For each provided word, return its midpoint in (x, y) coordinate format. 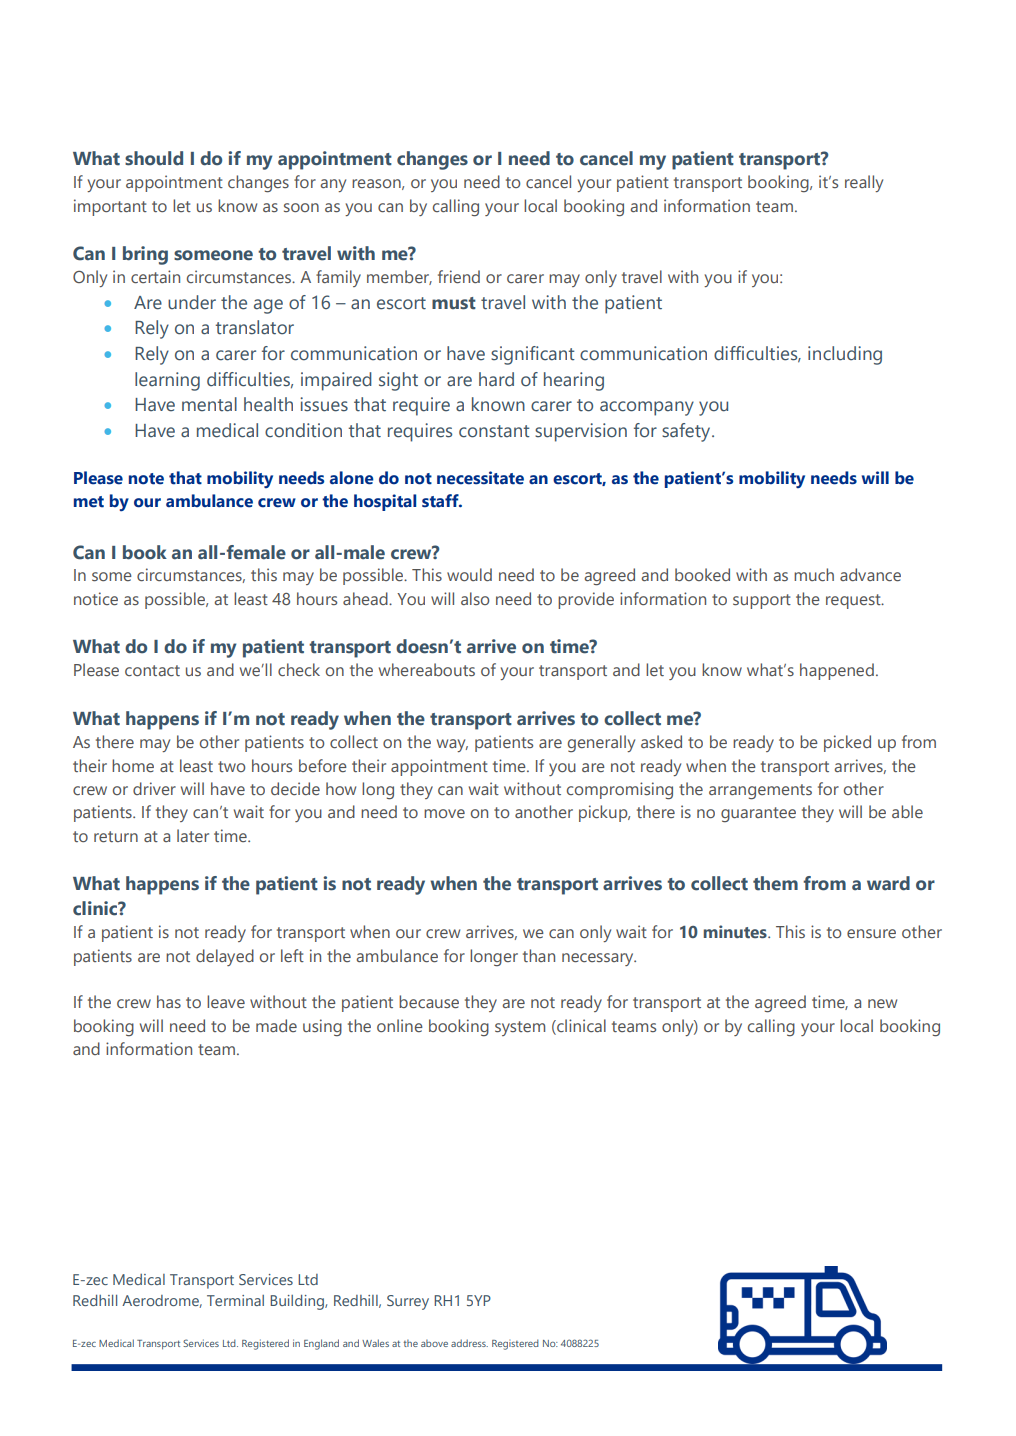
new (882, 1003)
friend (459, 276)
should (154, 158)
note (146, 479)
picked (847, 743)
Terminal (235, 1300)
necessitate (480, 478)
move (444, 813)
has (169, 1001)
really (864, 183)
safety (687, 432)
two (231, 766)
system (520, 1028)
